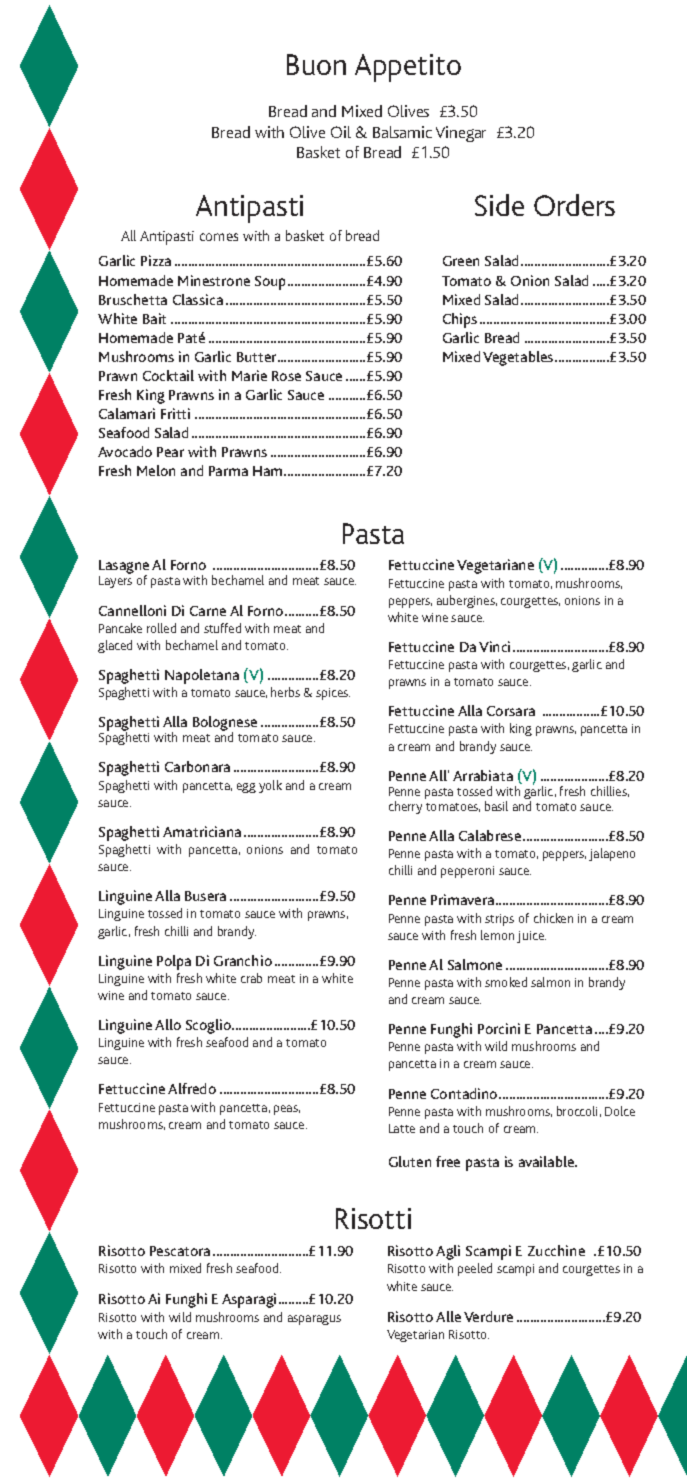 The height and width of the screenshot is (1482, 687). Describe the element at coordinates (574, 205) in the screenshot. I see `Orders` at that location.
